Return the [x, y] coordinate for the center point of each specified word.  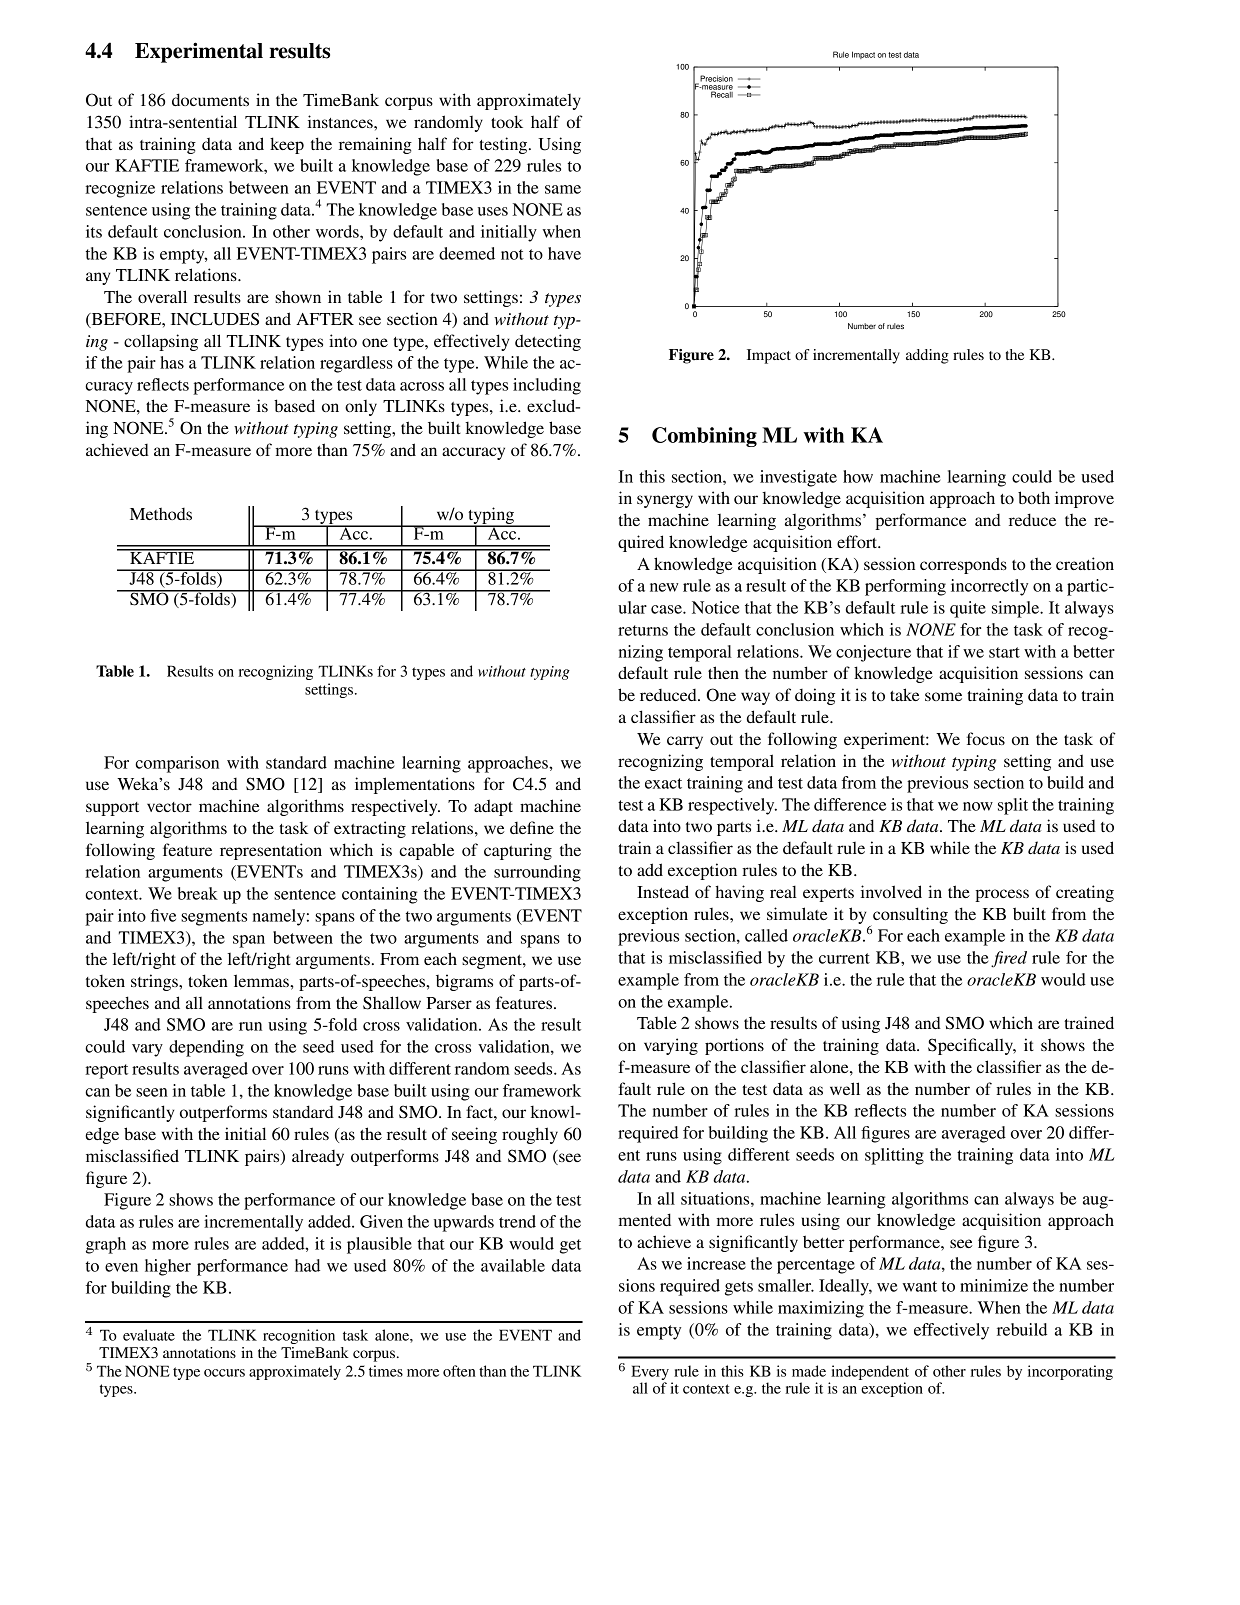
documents [210, 99]
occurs [224, 1373]
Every [650, 1372]
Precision [715, 79]
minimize [994, 1285]
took [507, 121]
